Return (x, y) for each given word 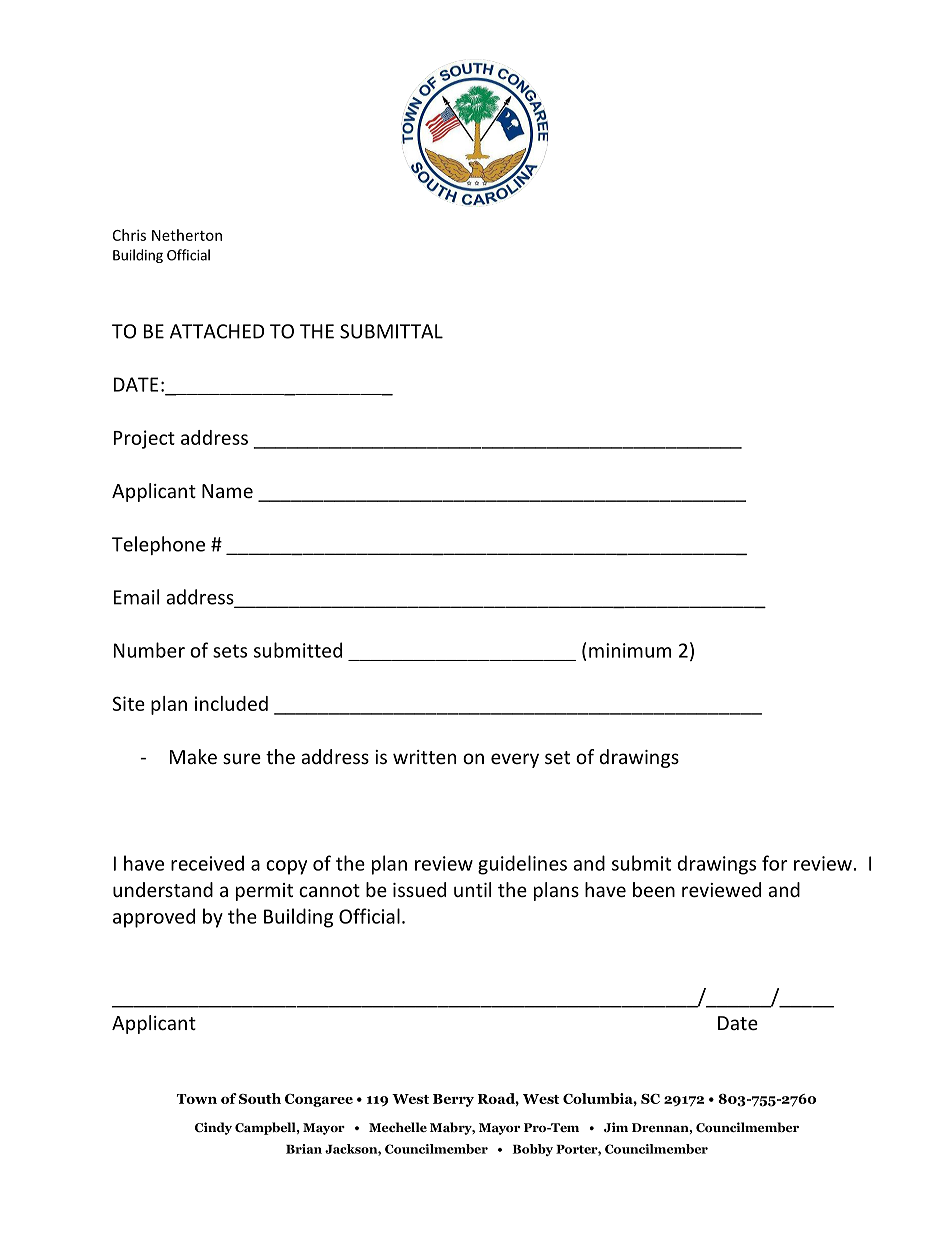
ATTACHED (217, 331)
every (515, 760)
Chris (129, 235)
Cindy (213, 1128)
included (231, 703)
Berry (453, 1100)
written (424, 757)
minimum (630, 650)
